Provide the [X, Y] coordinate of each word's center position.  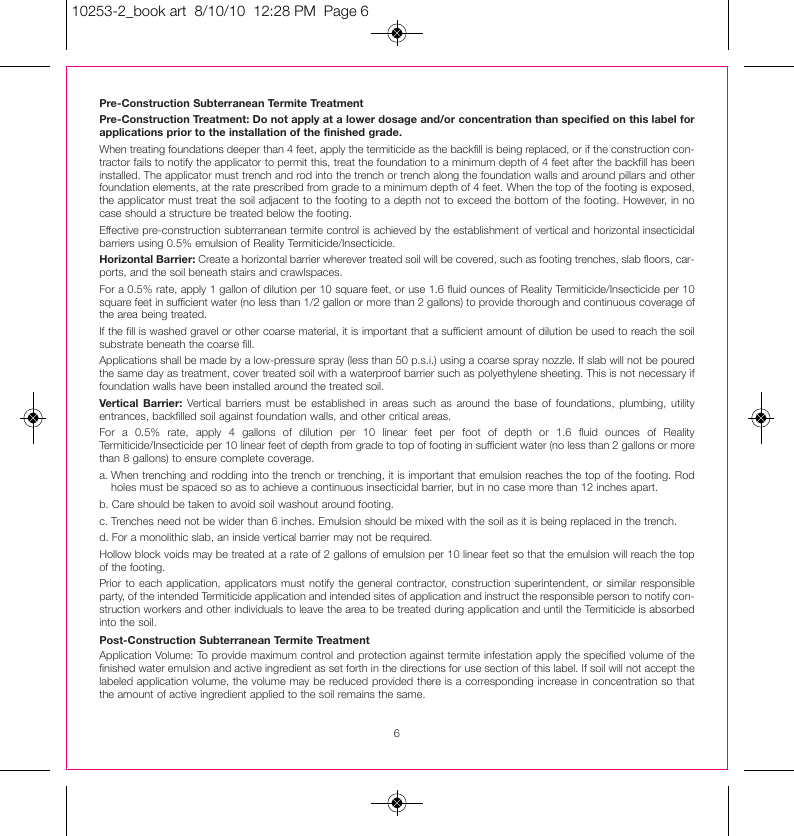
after [583, 162]
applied [267, 695]
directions [423, 668]
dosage [397, 120]
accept [660, 669]
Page [340, 12]
